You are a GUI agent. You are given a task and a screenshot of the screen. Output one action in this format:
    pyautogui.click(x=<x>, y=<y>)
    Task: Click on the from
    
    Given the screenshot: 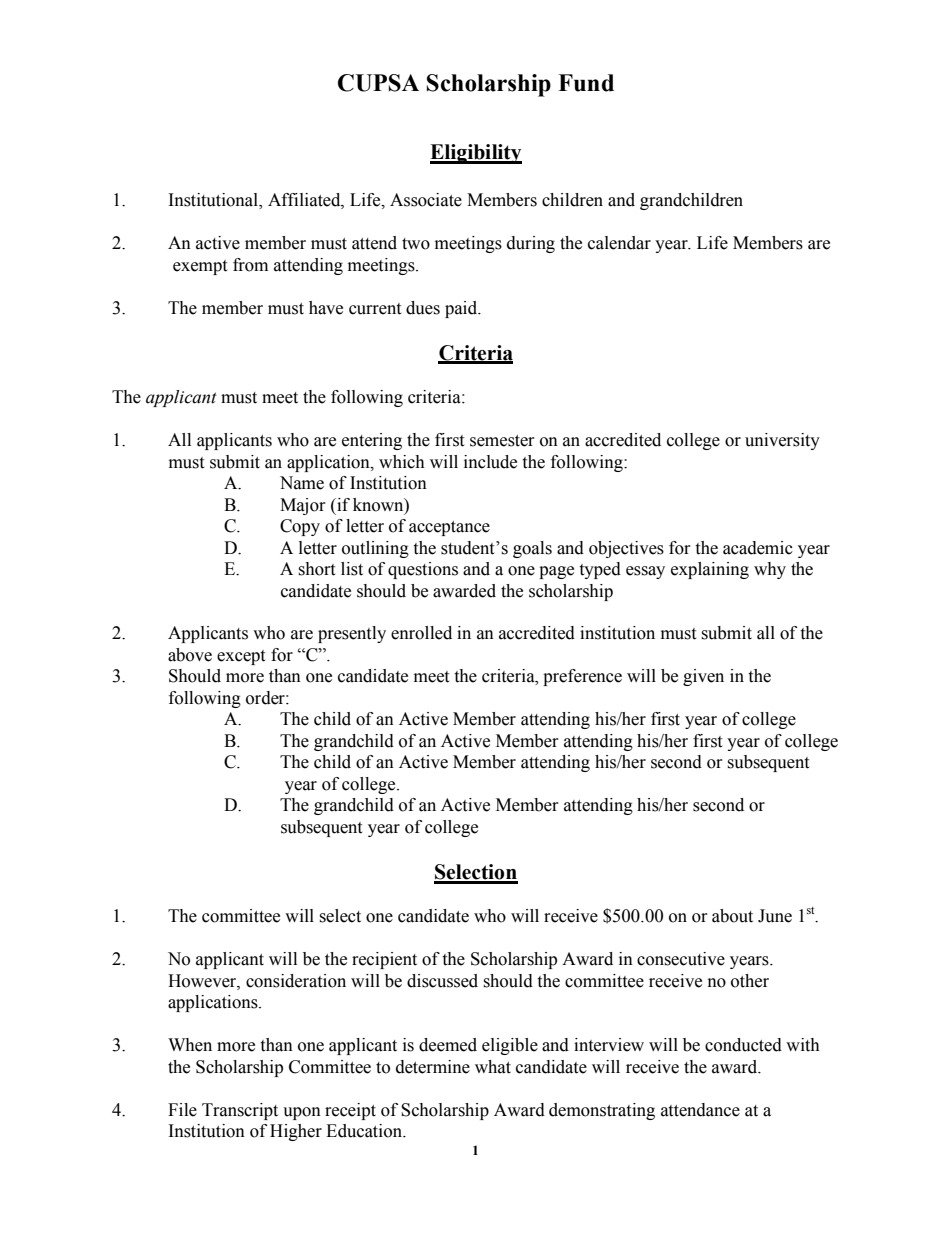 What is the action you would take?
    pyautogui.click(x=250, y=265)
